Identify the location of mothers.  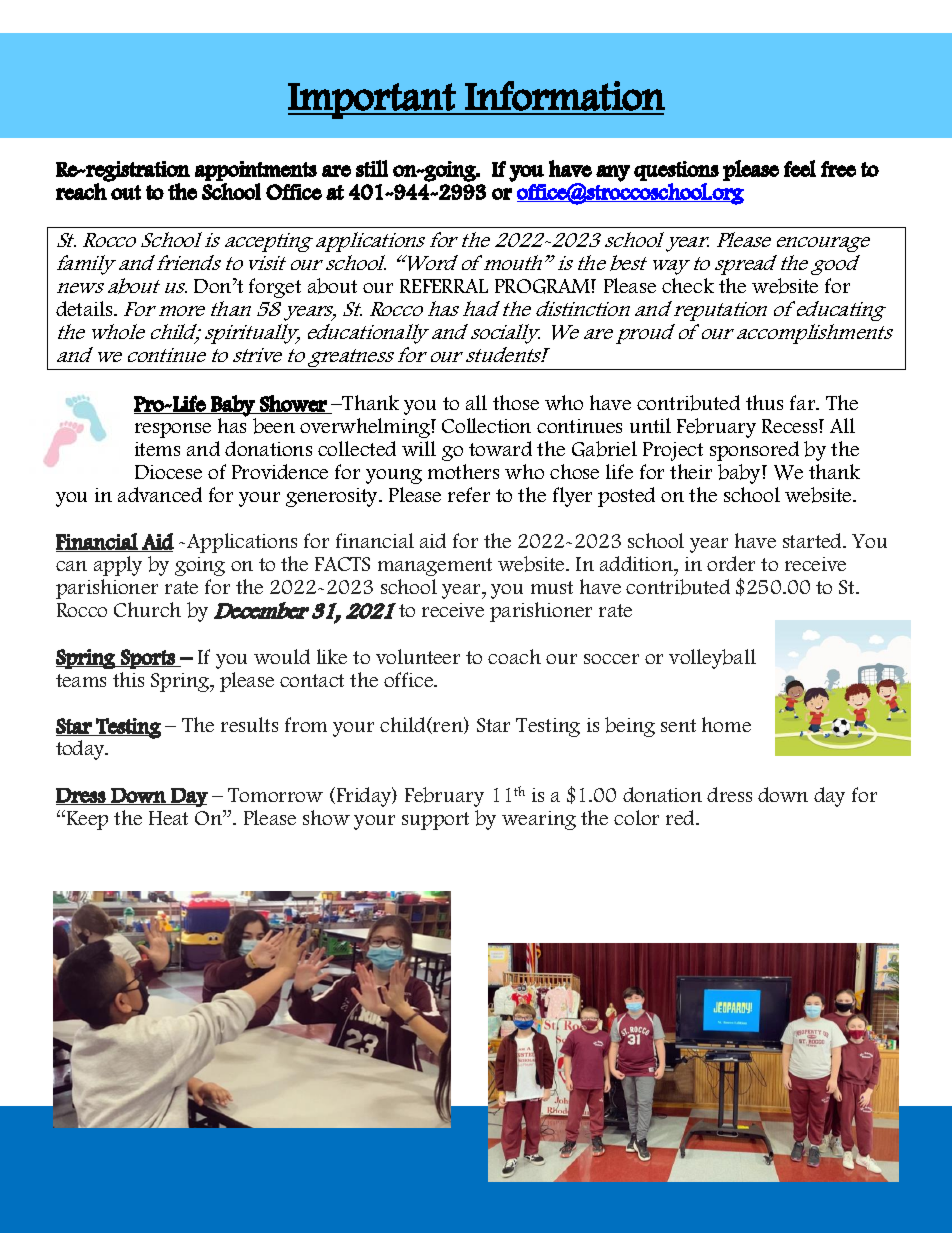
(463, 471).
